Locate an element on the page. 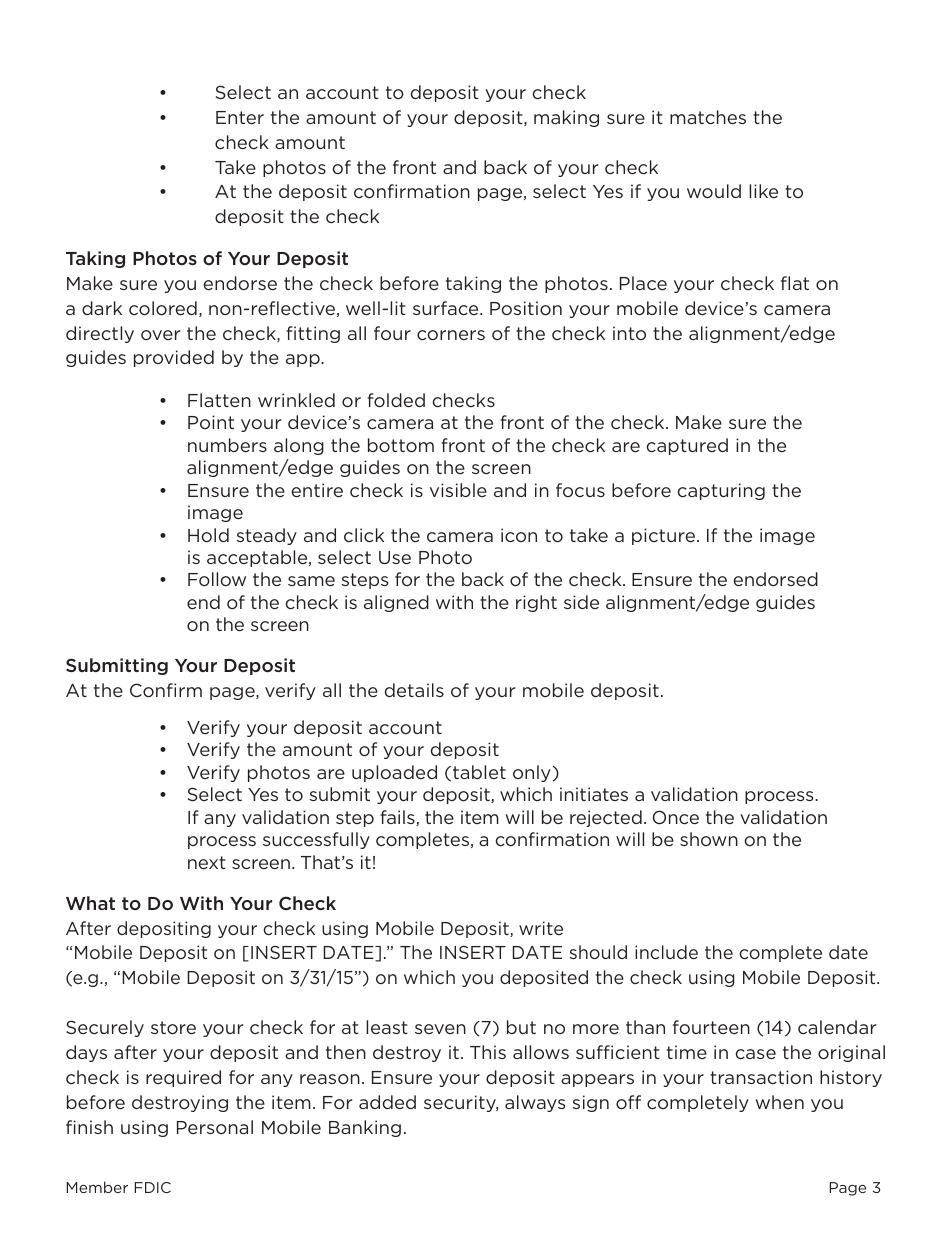 The height and width of the image is (1233, 952). when is located at coordinates (779, 1102).
